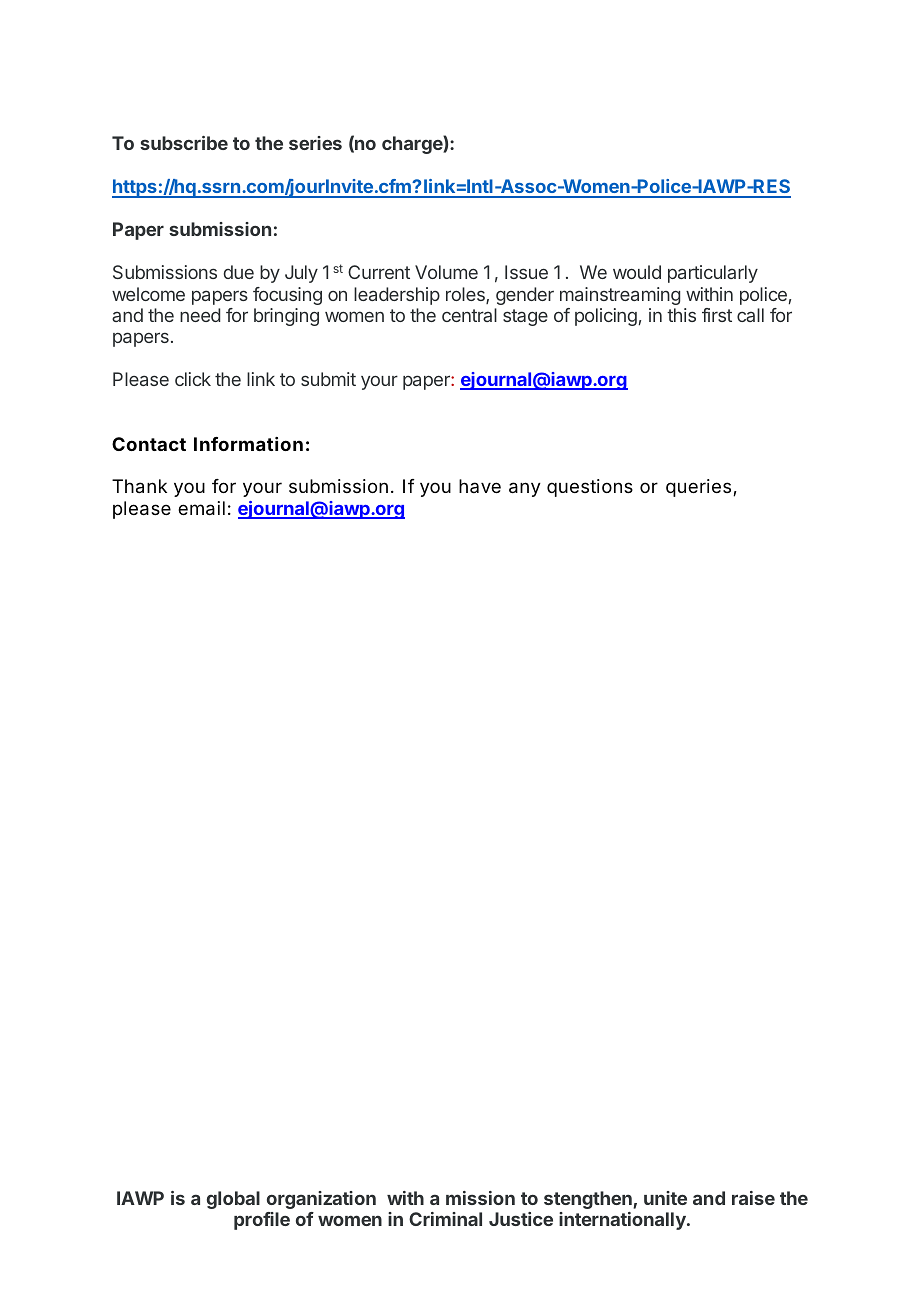  What do you see at coordinates (201, 508) in the image?
I see `email` at bounding box center [201, 508].
